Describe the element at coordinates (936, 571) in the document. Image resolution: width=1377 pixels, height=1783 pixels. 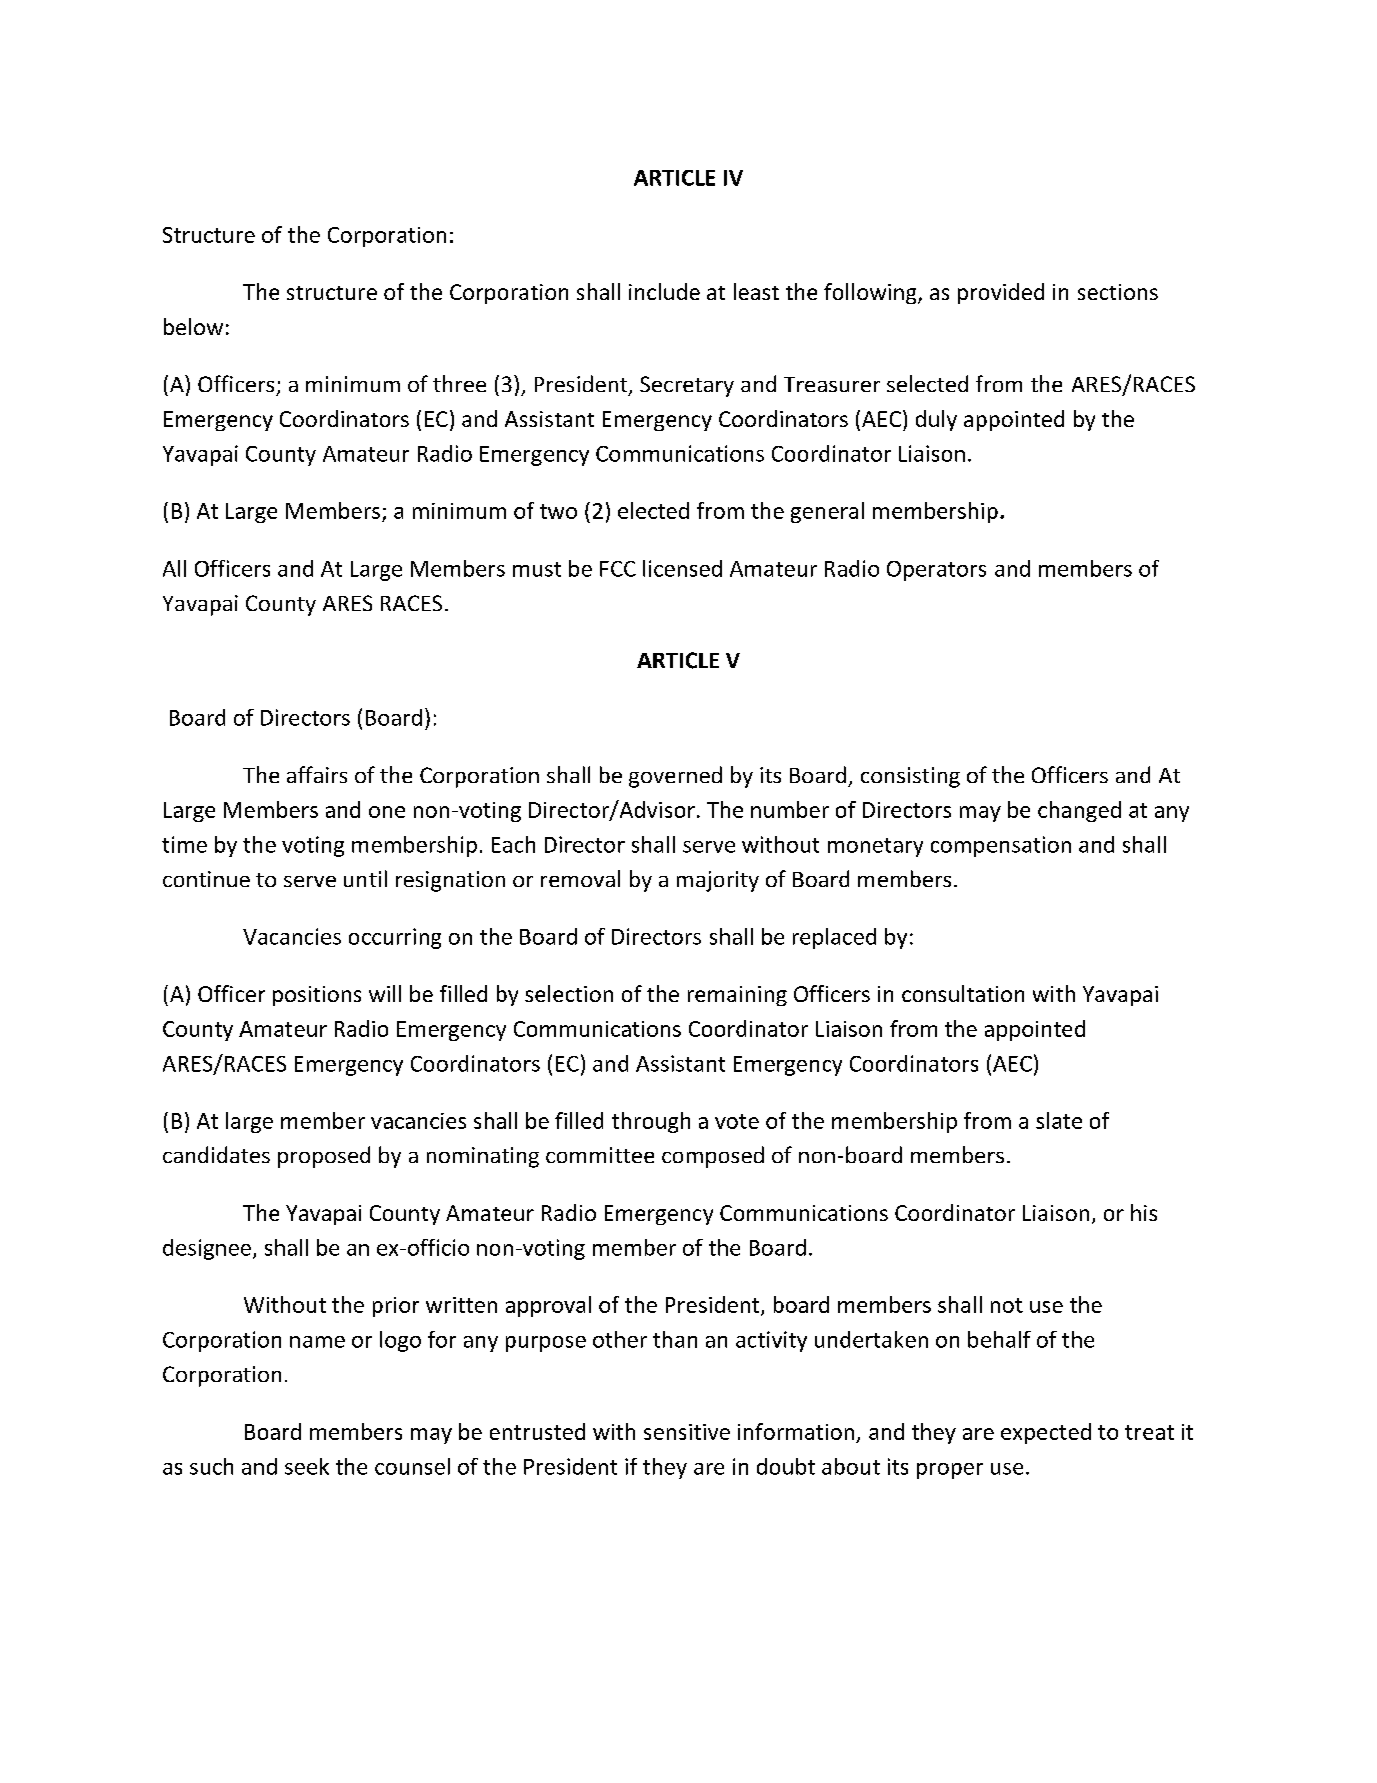
I see `Operators` at that location.
